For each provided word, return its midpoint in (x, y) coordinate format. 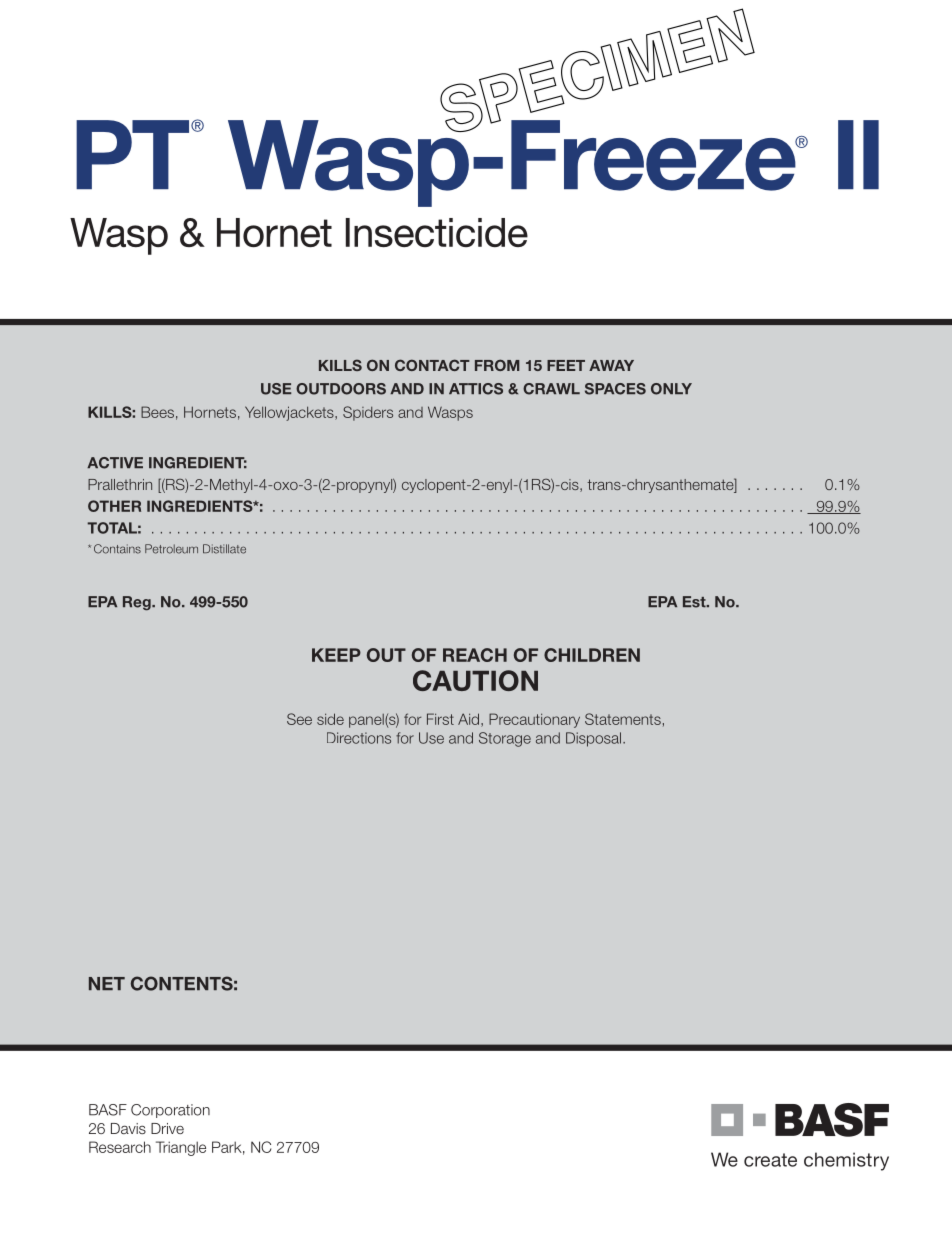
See (299, 719)
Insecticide (437, 232)
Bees (157, 412)
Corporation (170, 1111)
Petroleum (171, 549)
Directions (359, 738)
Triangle (181, 1148)
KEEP (336, 655)
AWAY (611, 365)
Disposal (595, 739)
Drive (167, 1128)
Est (695, 602)
